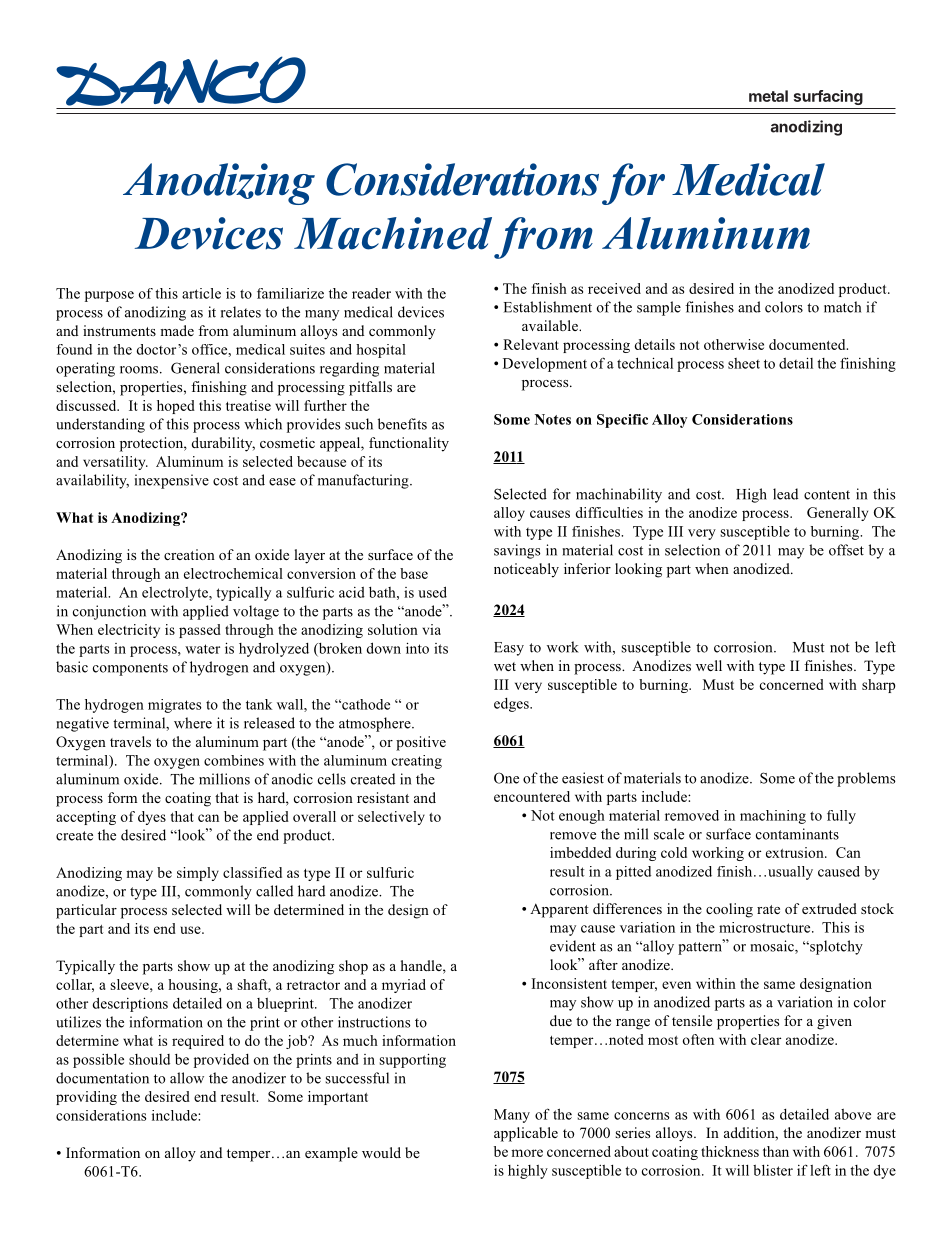  Describe the element at coordinates (201, 293) in the screenshot. I see `article` at that location.
